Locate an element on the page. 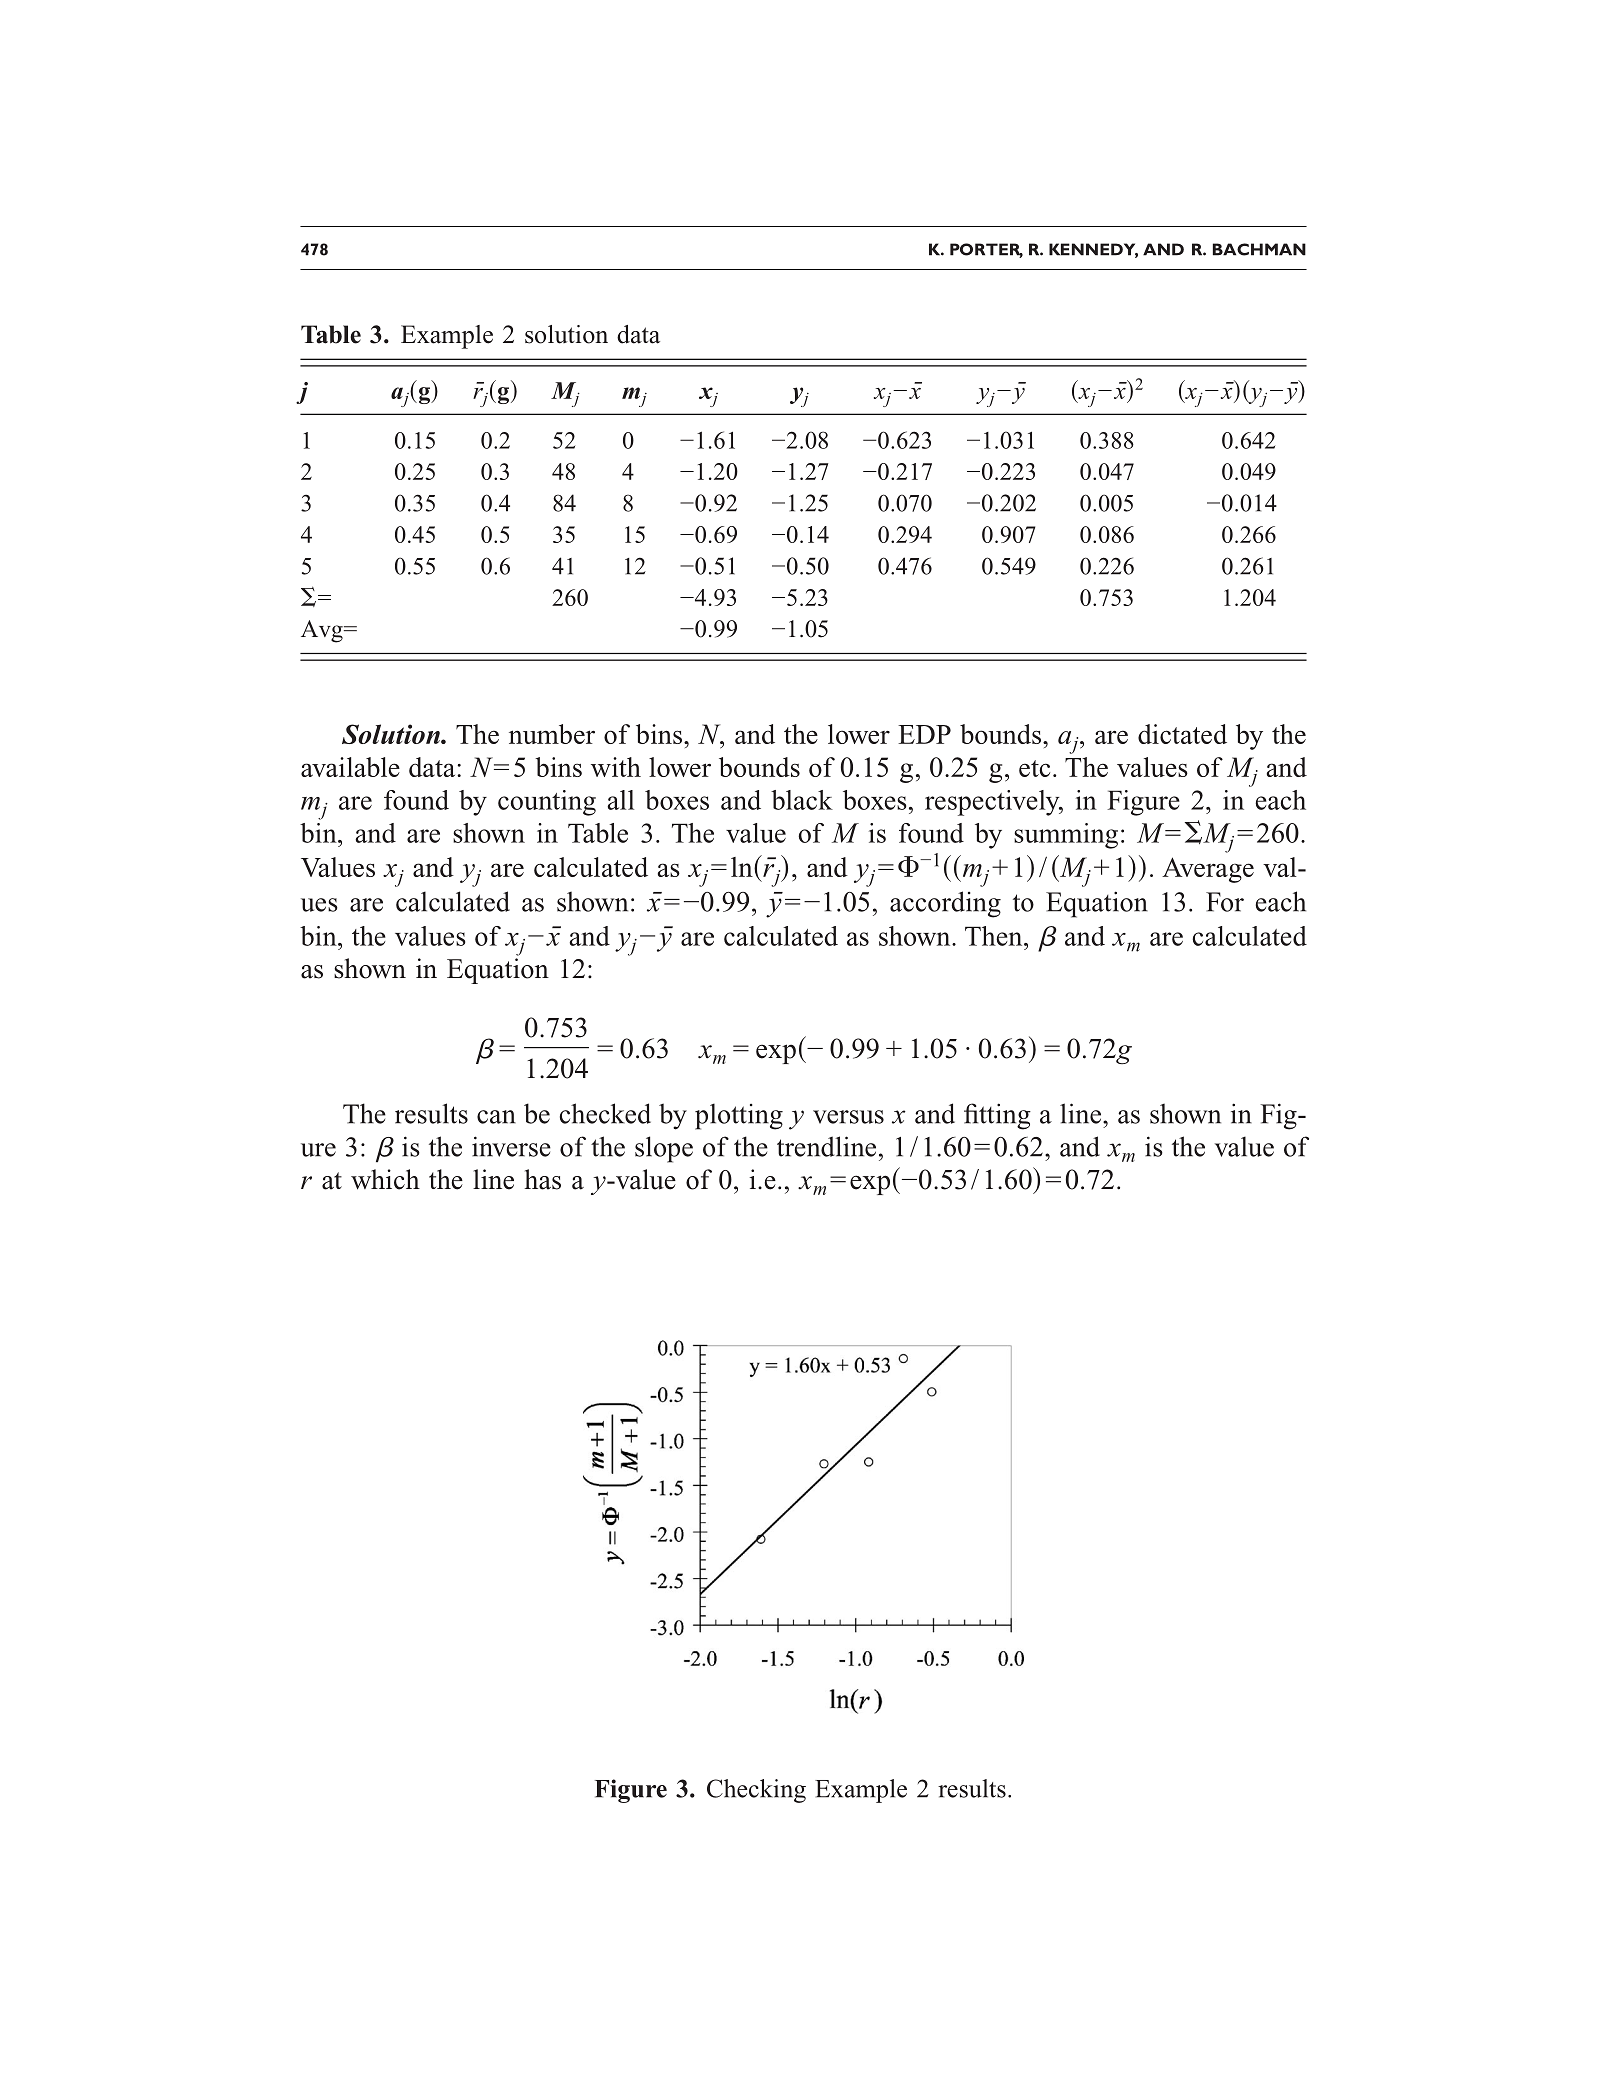 The height and width of the page is (2080, 1607). number is located at coordinates (552, 734).
